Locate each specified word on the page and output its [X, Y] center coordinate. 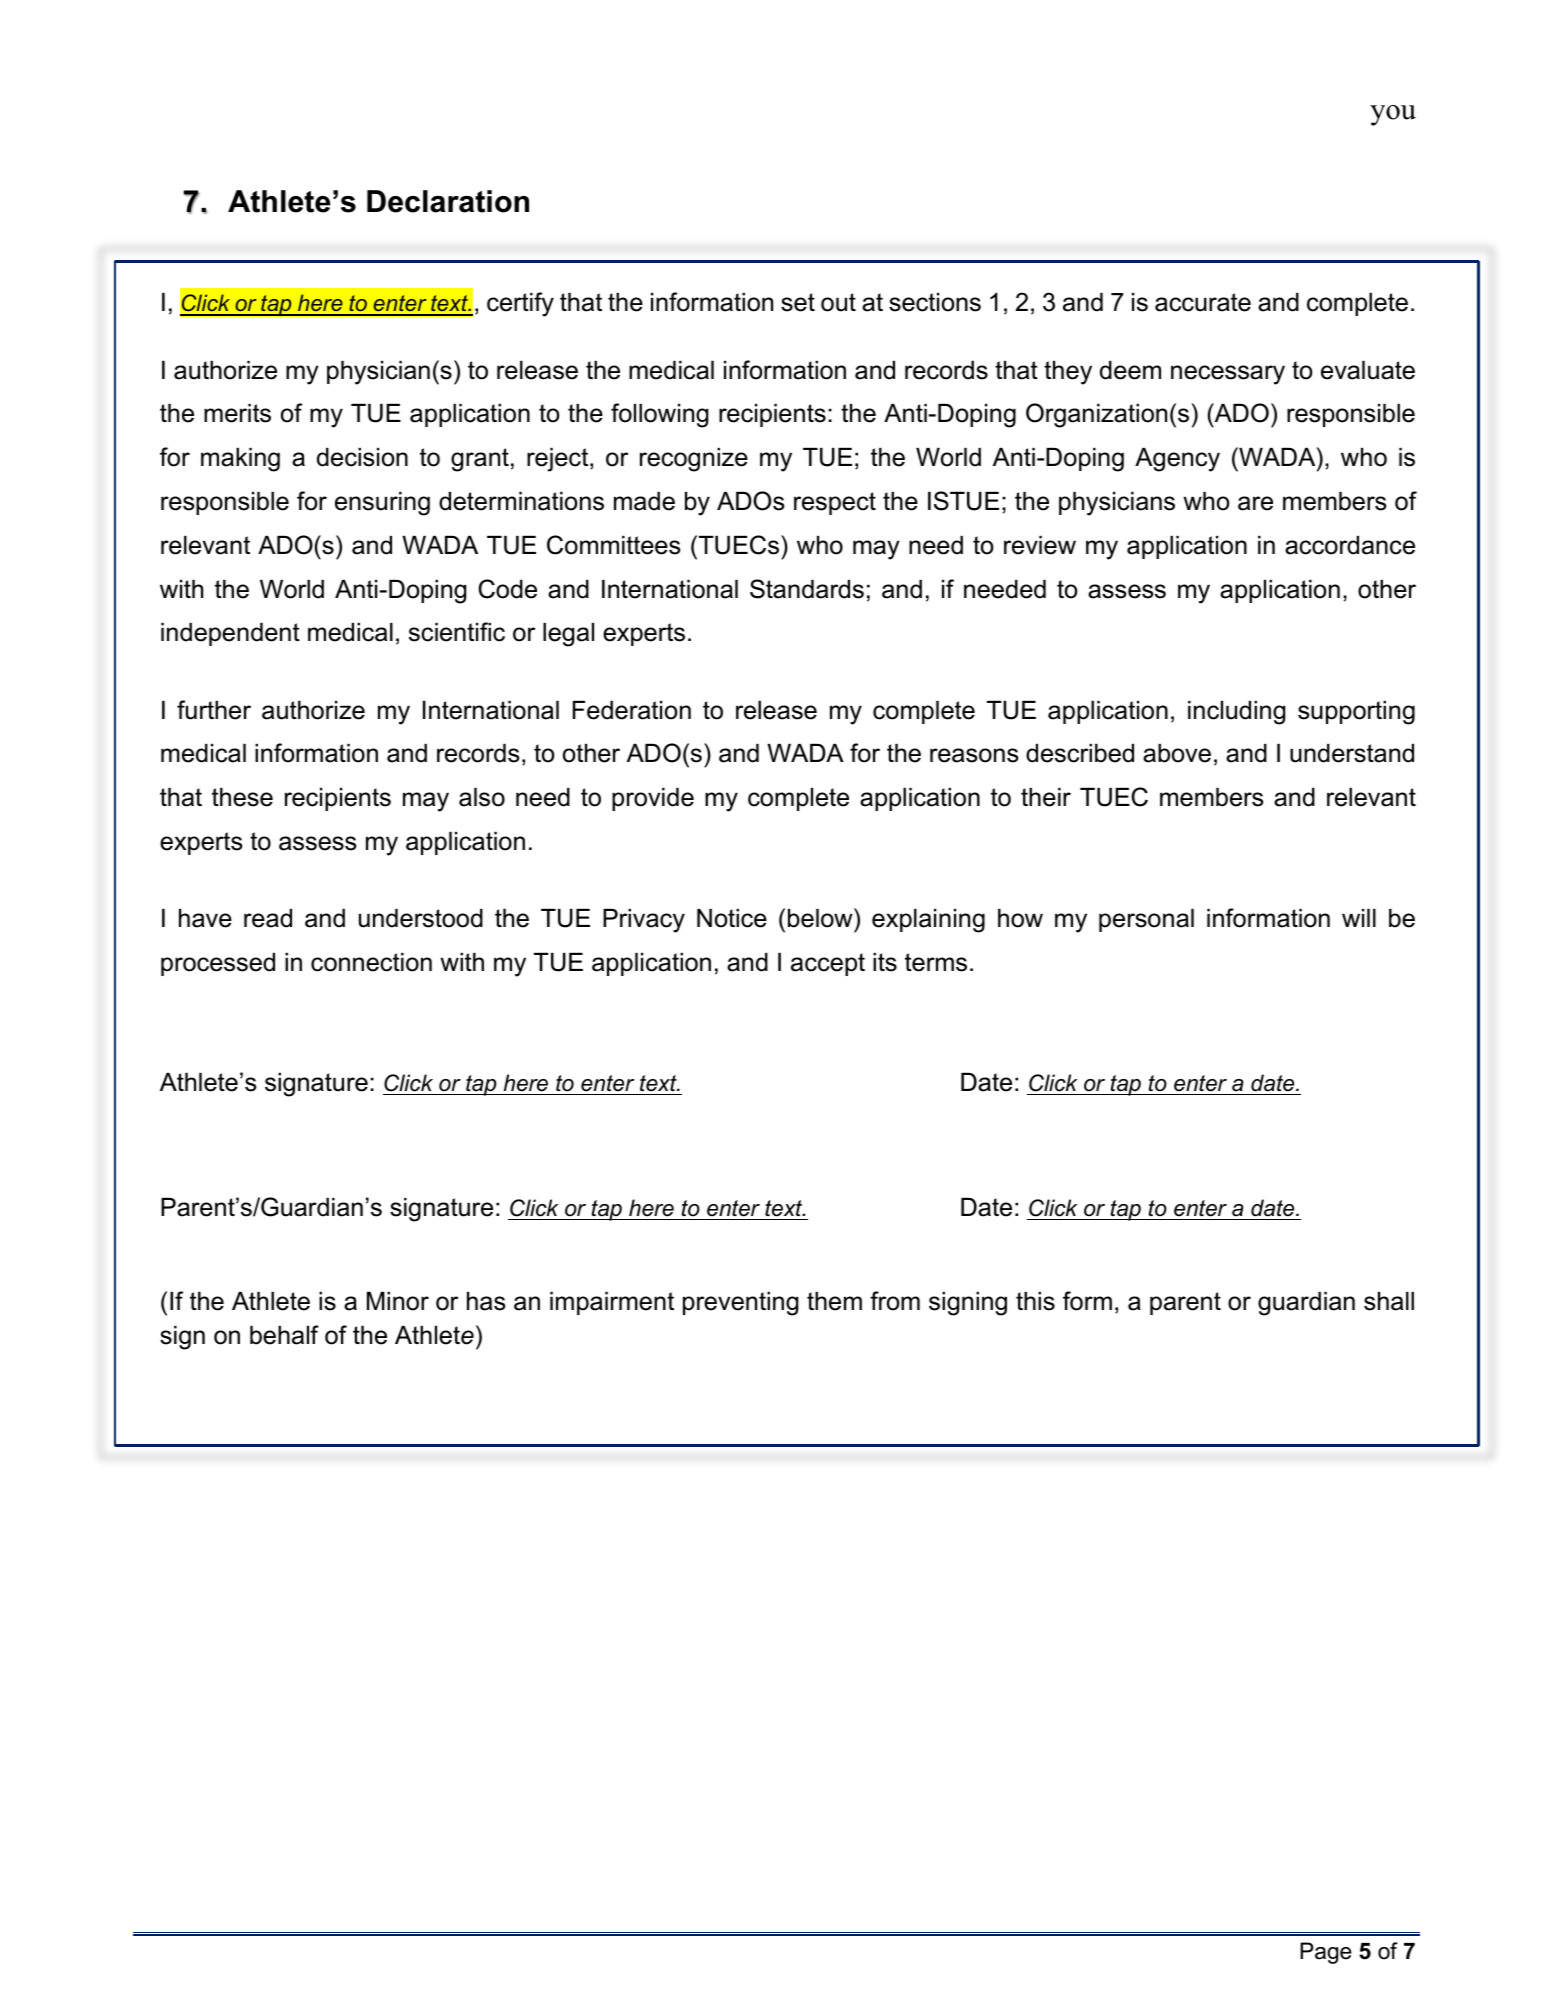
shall [1389, 1301]
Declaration [448, 201]
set [798, 302]
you [1393, 115]
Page [1326, 1953]
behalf [284, 1335]
